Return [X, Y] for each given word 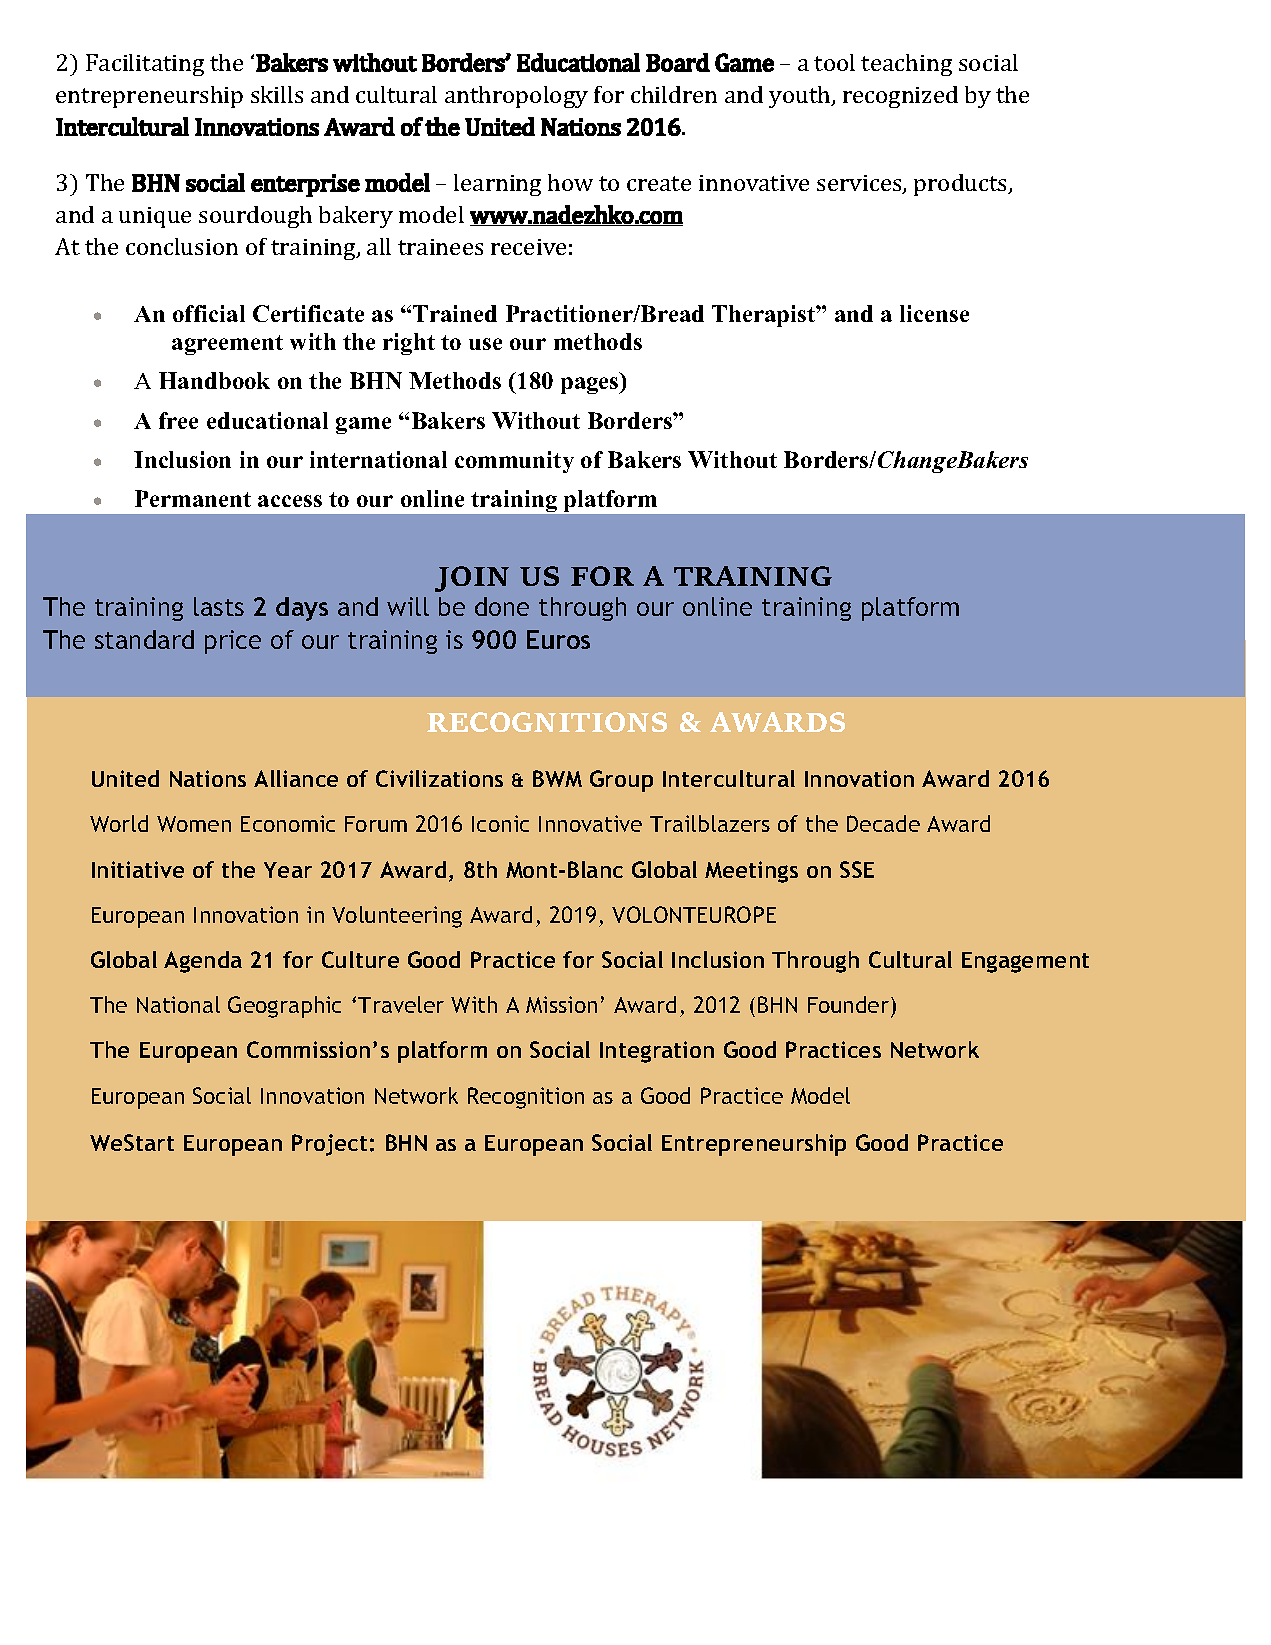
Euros [558, 639]
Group [621, 781]
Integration [657, 1052]
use [485, 344]
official [209, 313]
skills [277, 94]
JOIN [472, 579]
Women [194, 824]
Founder [850, 1004]
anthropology [516, 97]
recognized [900, 97]
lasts [219, 606]
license [934, 313]
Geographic [284, 1007]
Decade [883, 823]
